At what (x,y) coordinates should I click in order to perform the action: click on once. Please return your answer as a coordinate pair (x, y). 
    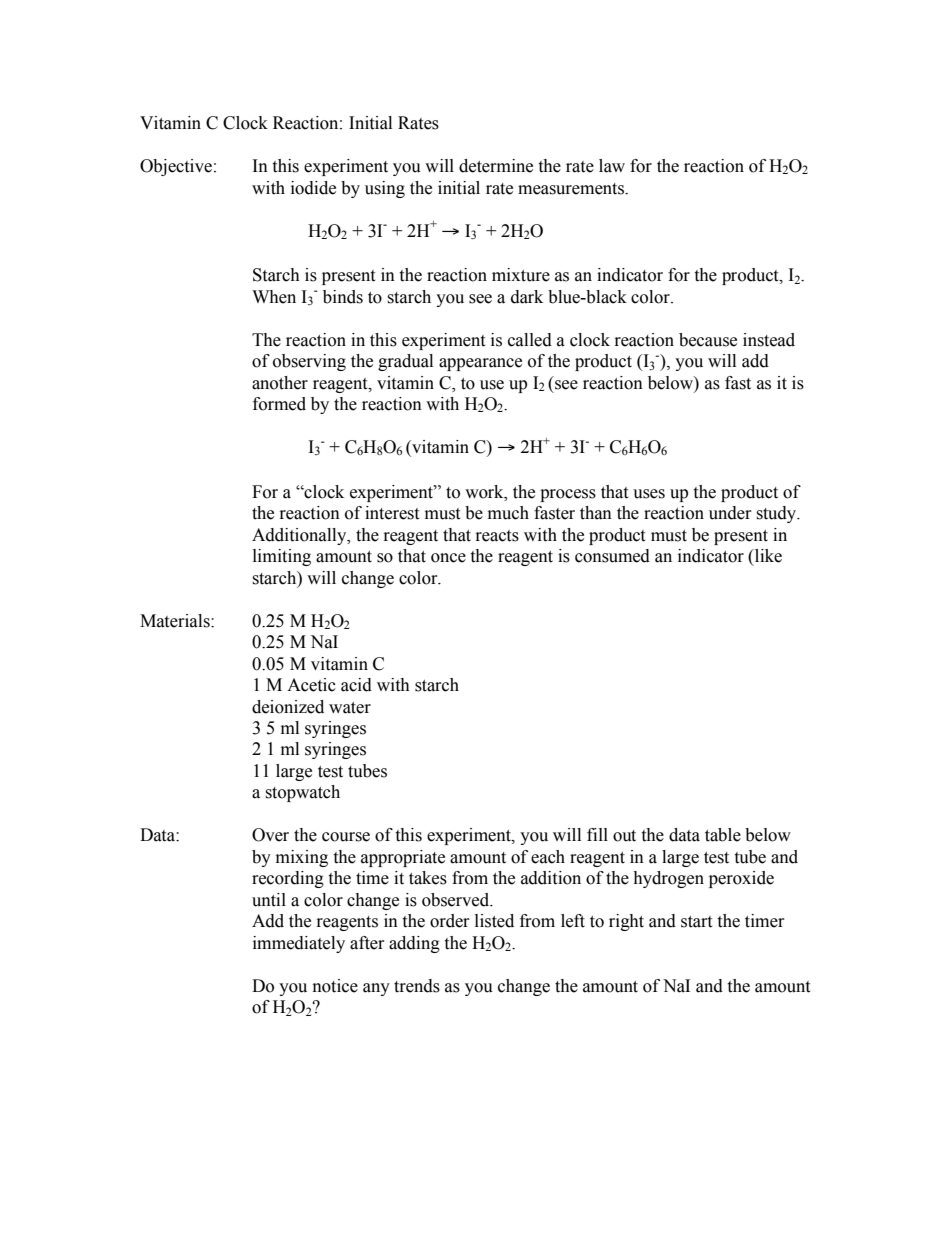
    Looking at the image, I should click on (448, 558).
